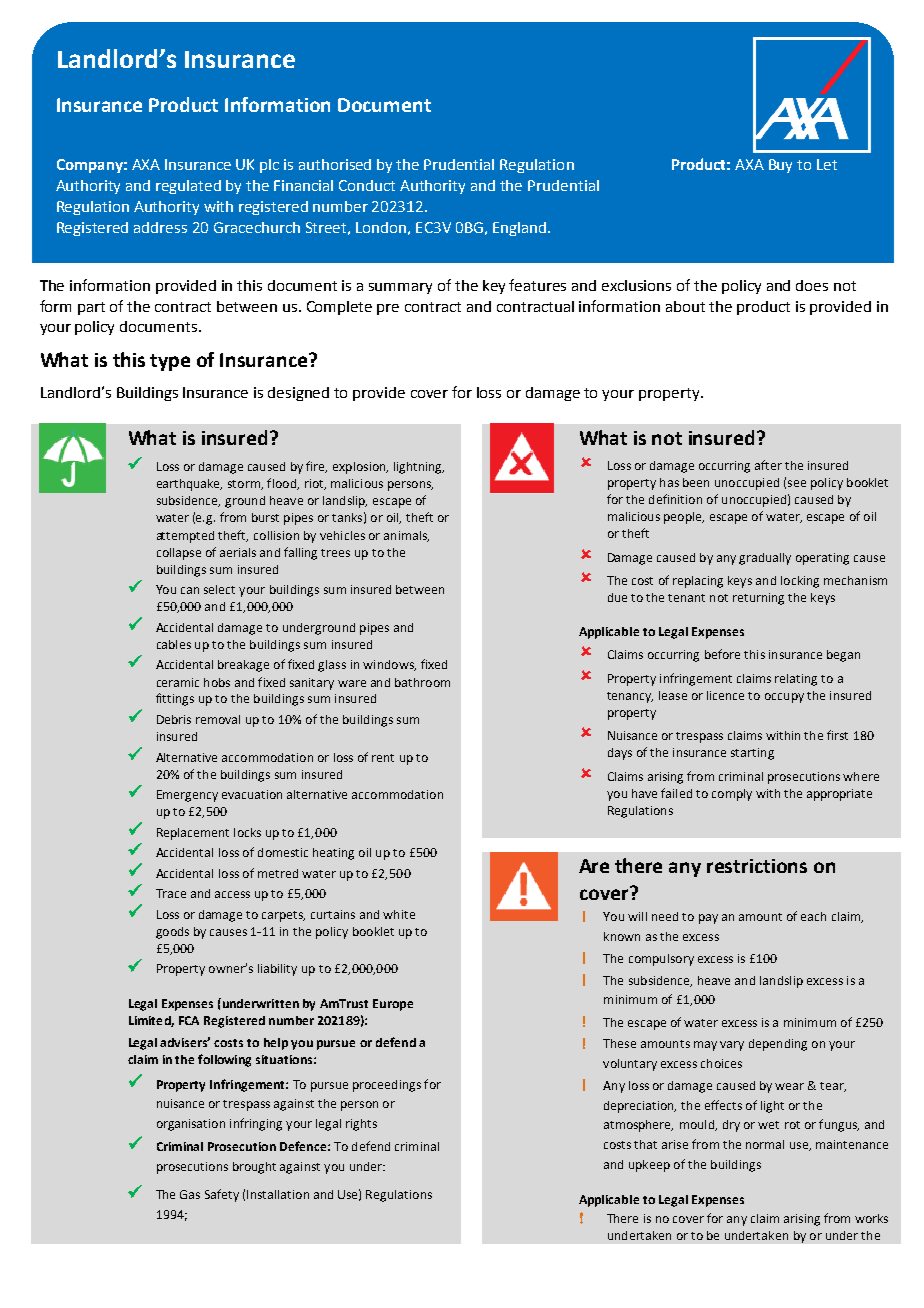  I want to click on fittings, so click(175, 699).
